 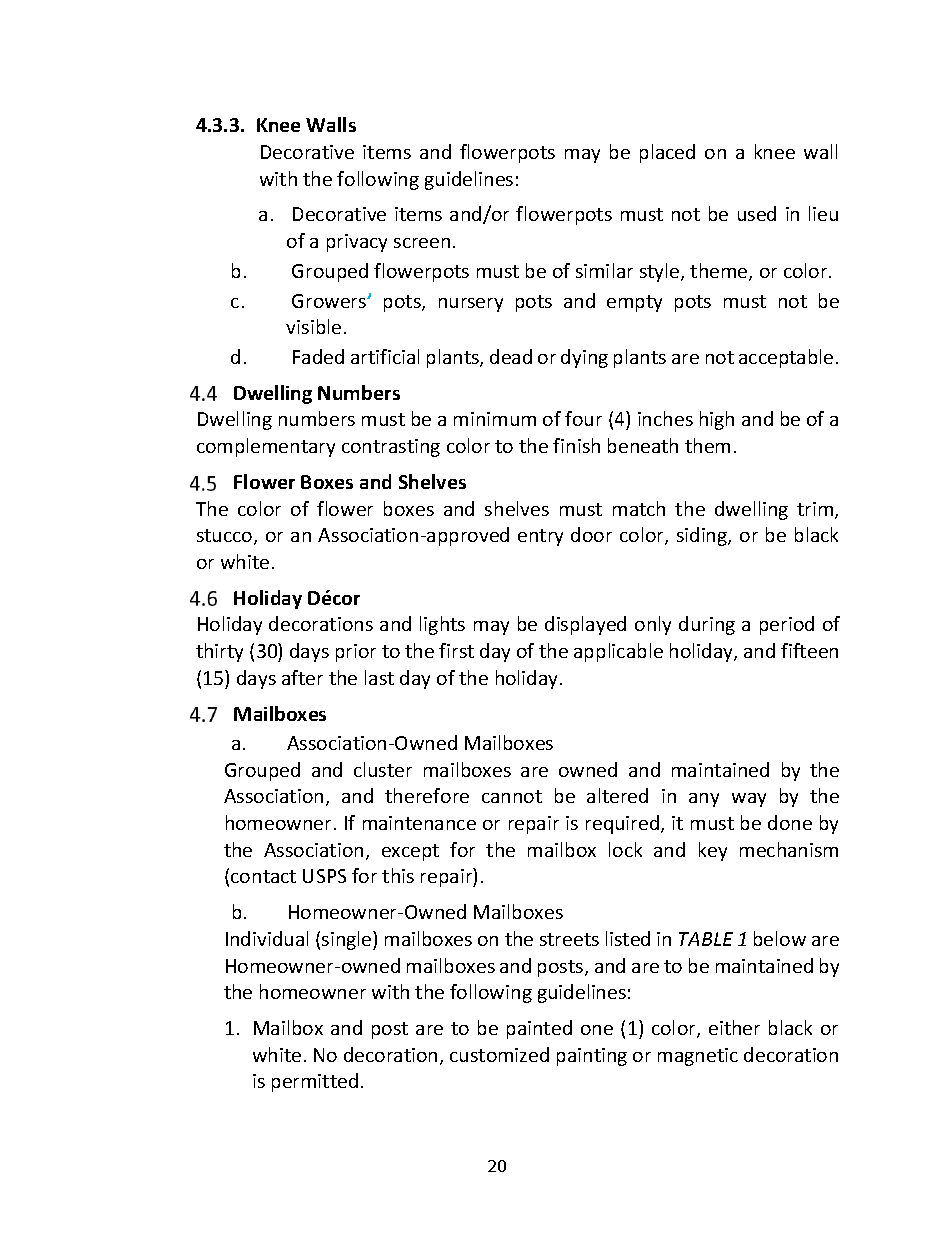 I want to click on privacy, so click(x=357, y=243).
